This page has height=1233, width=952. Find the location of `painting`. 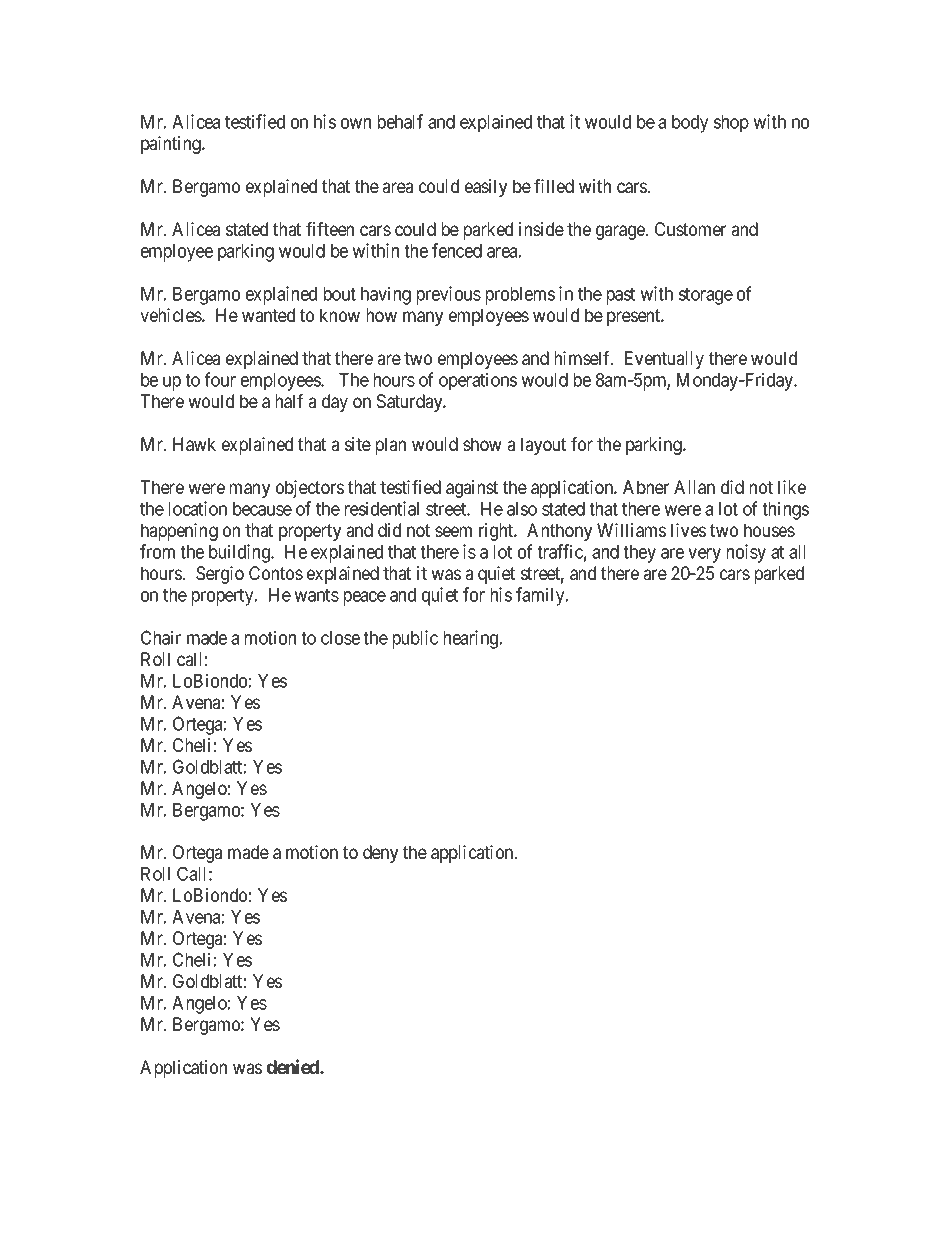

painting is located at coordinates (172, 145).
